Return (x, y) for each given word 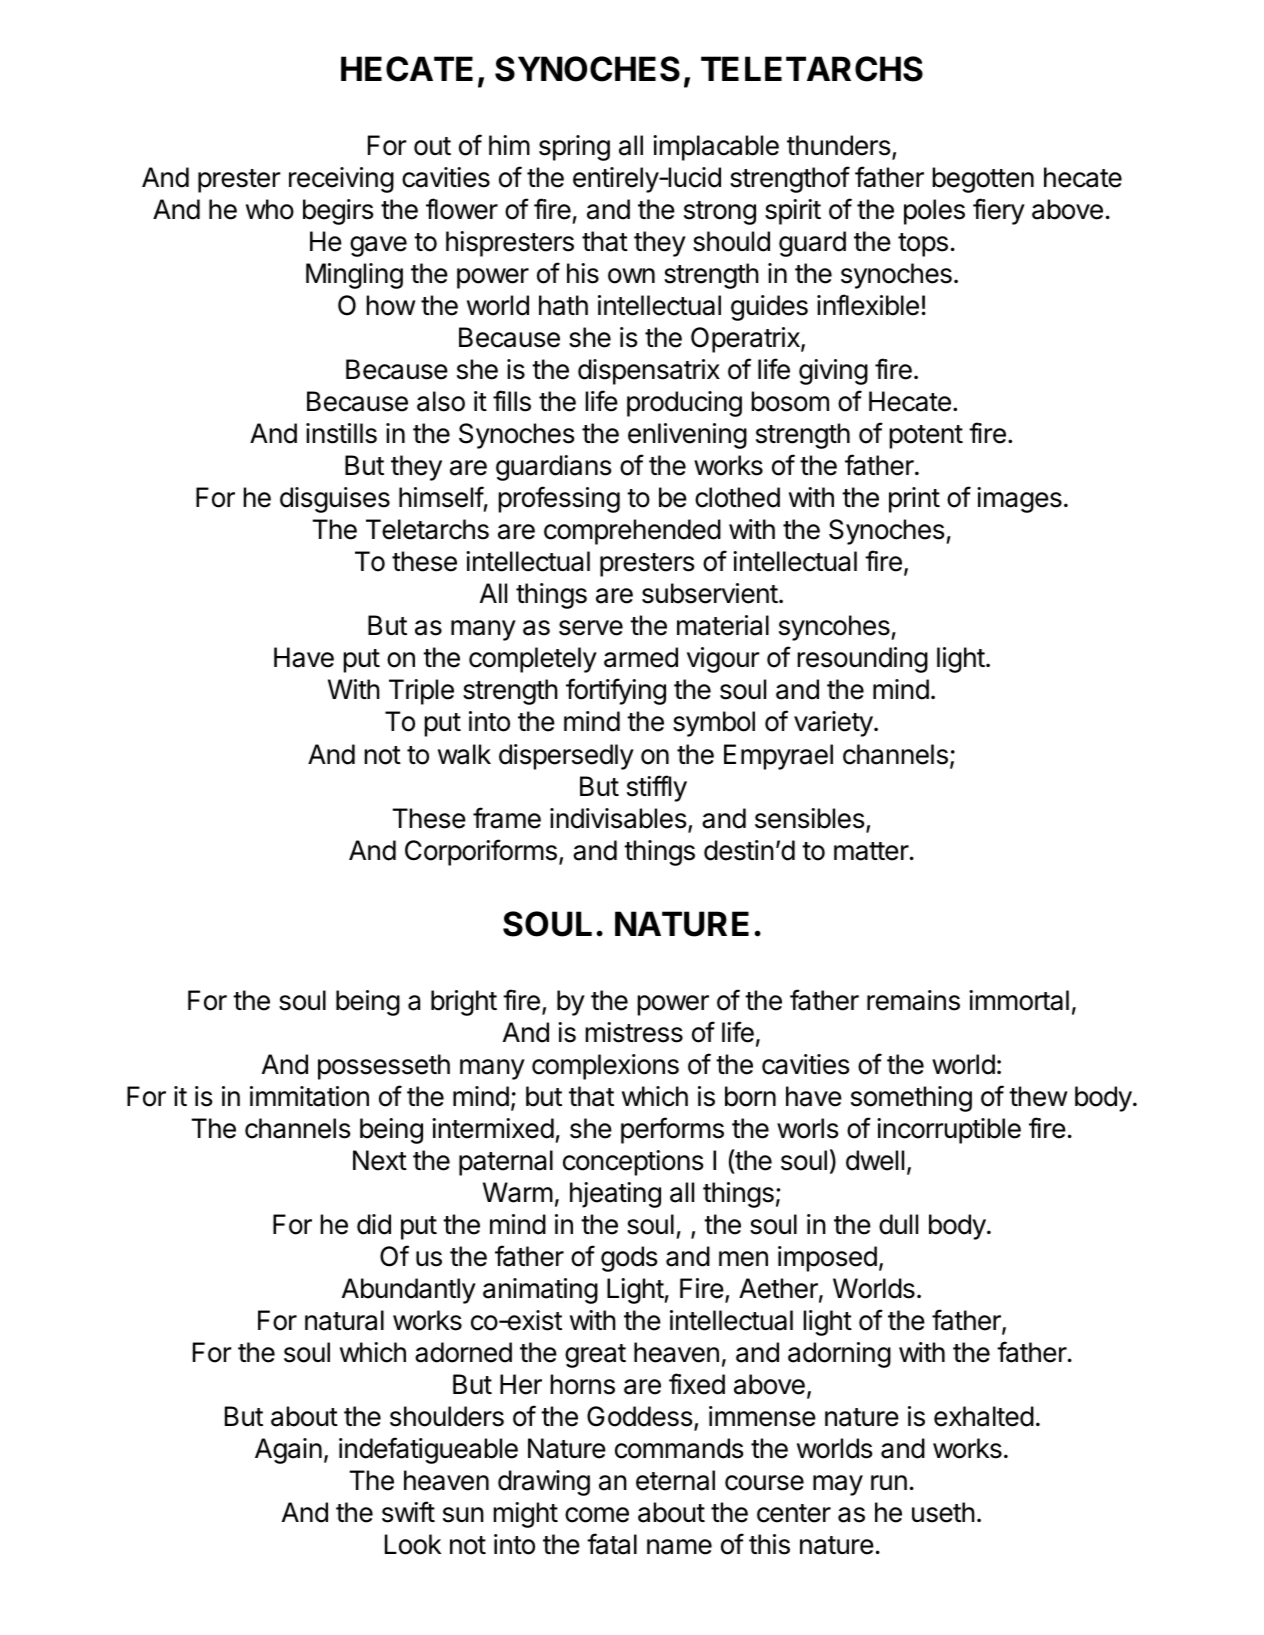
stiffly (657, 788)
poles (934, 212)
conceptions (633, 1163)
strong (720, 213)
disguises (335, 500)
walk (464, 754)
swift (408, 1512)
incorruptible (949, 1131)
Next (380, 1160)
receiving (341, 180)
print (914, 500)
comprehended (632, 532)
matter (871, 851)
